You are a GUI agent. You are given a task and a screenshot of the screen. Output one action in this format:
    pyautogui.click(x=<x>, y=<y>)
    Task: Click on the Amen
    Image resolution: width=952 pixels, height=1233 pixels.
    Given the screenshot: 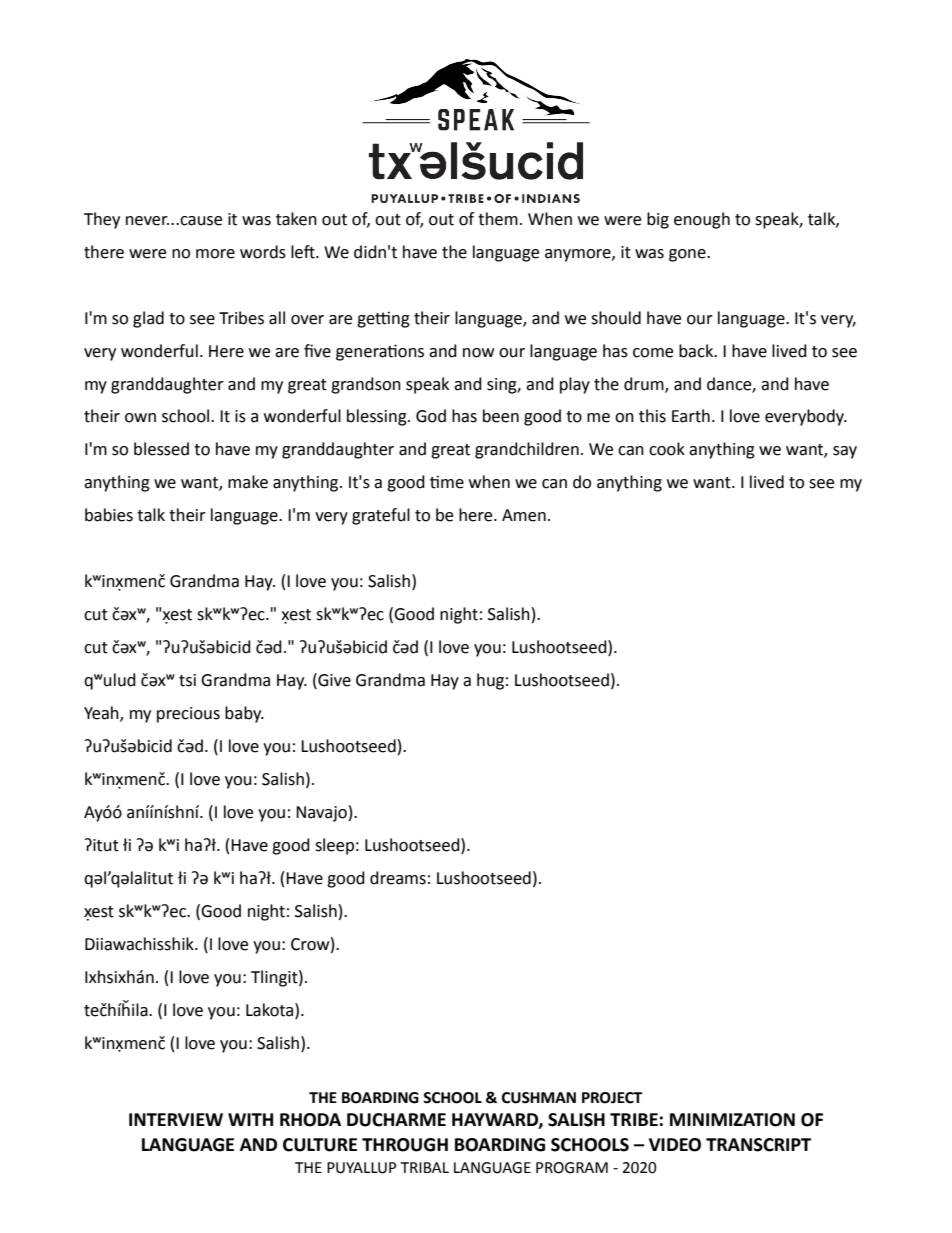 What is the action you would take?
    pyautogui.click(x=524, y=515)
